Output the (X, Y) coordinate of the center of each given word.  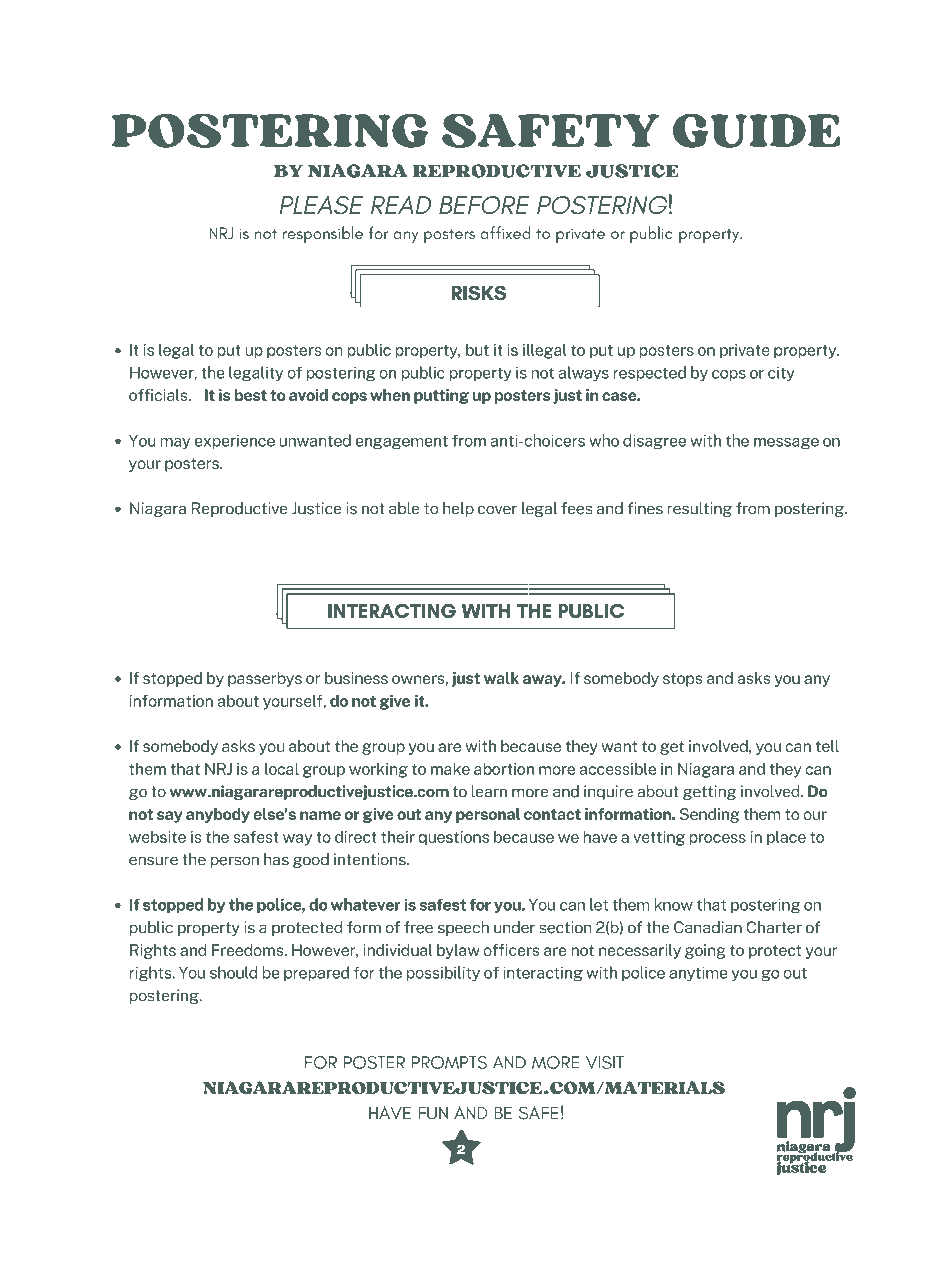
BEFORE (484, 205)
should (233, 972)
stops (682, 680)
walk (501, 678)
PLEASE (321, 205)
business (356, 678)
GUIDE (756, 131)
